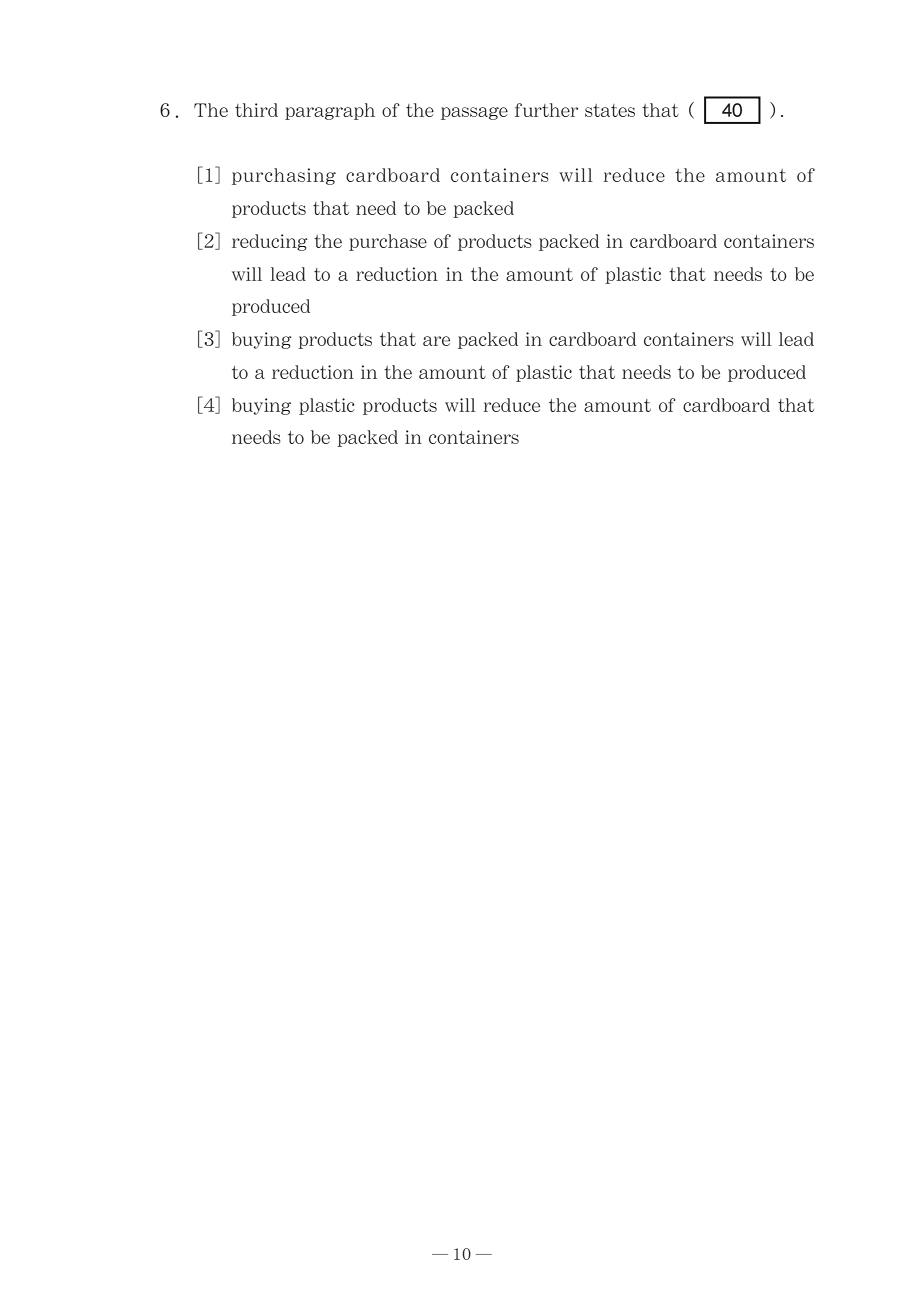 This image has height=1305, width=924. I want to click on further, so click(546, 110).
